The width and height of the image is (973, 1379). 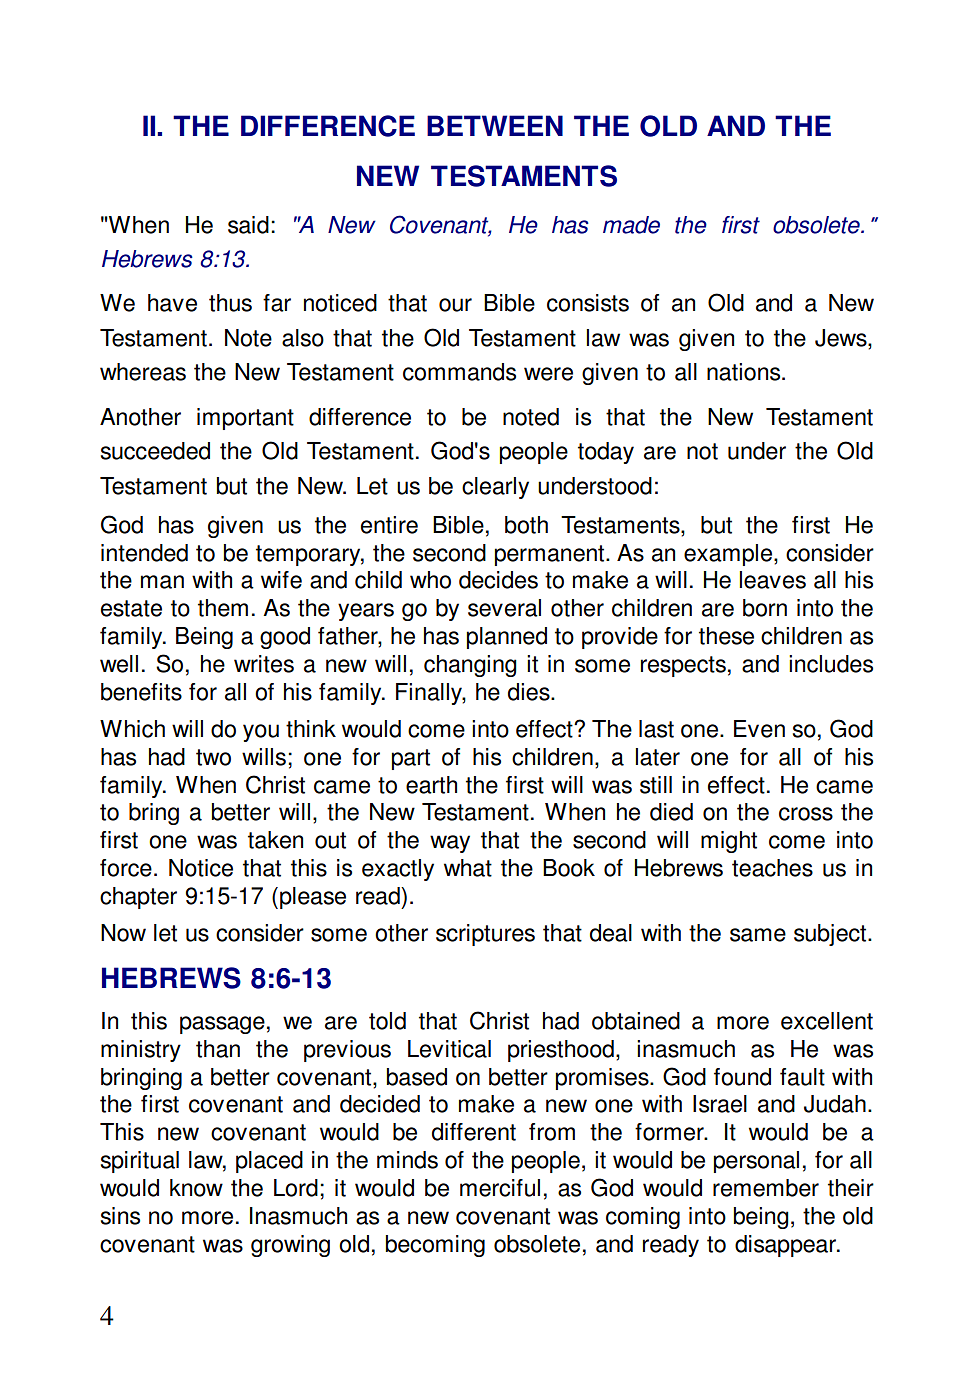 I want to click on know, so click(x=196, y=1188).
